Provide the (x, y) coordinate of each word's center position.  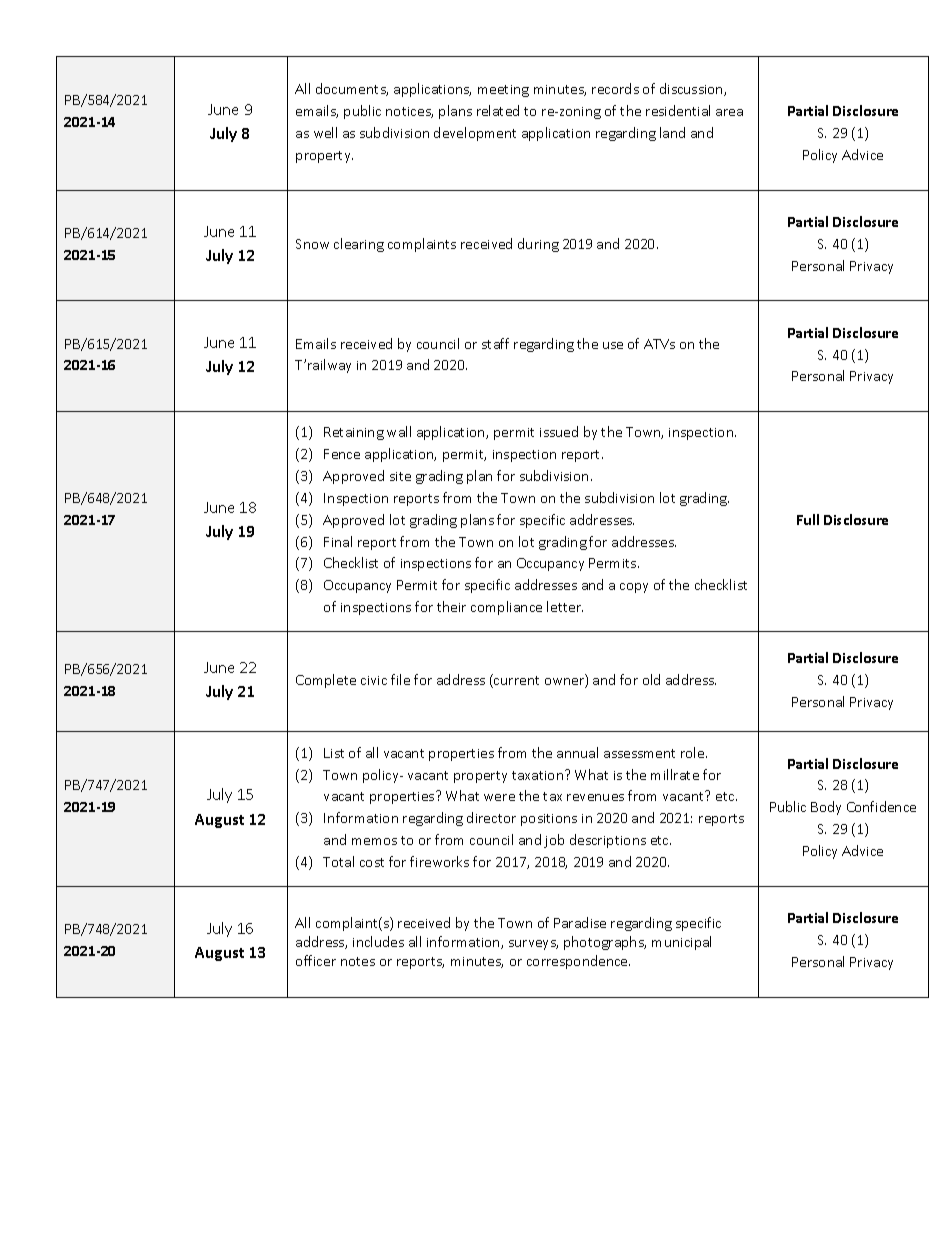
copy (634, 588)
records (615, 88)
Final (338, 541)
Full (808, 519)
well (325, 132)
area (729, 112)
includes (378, 941)
